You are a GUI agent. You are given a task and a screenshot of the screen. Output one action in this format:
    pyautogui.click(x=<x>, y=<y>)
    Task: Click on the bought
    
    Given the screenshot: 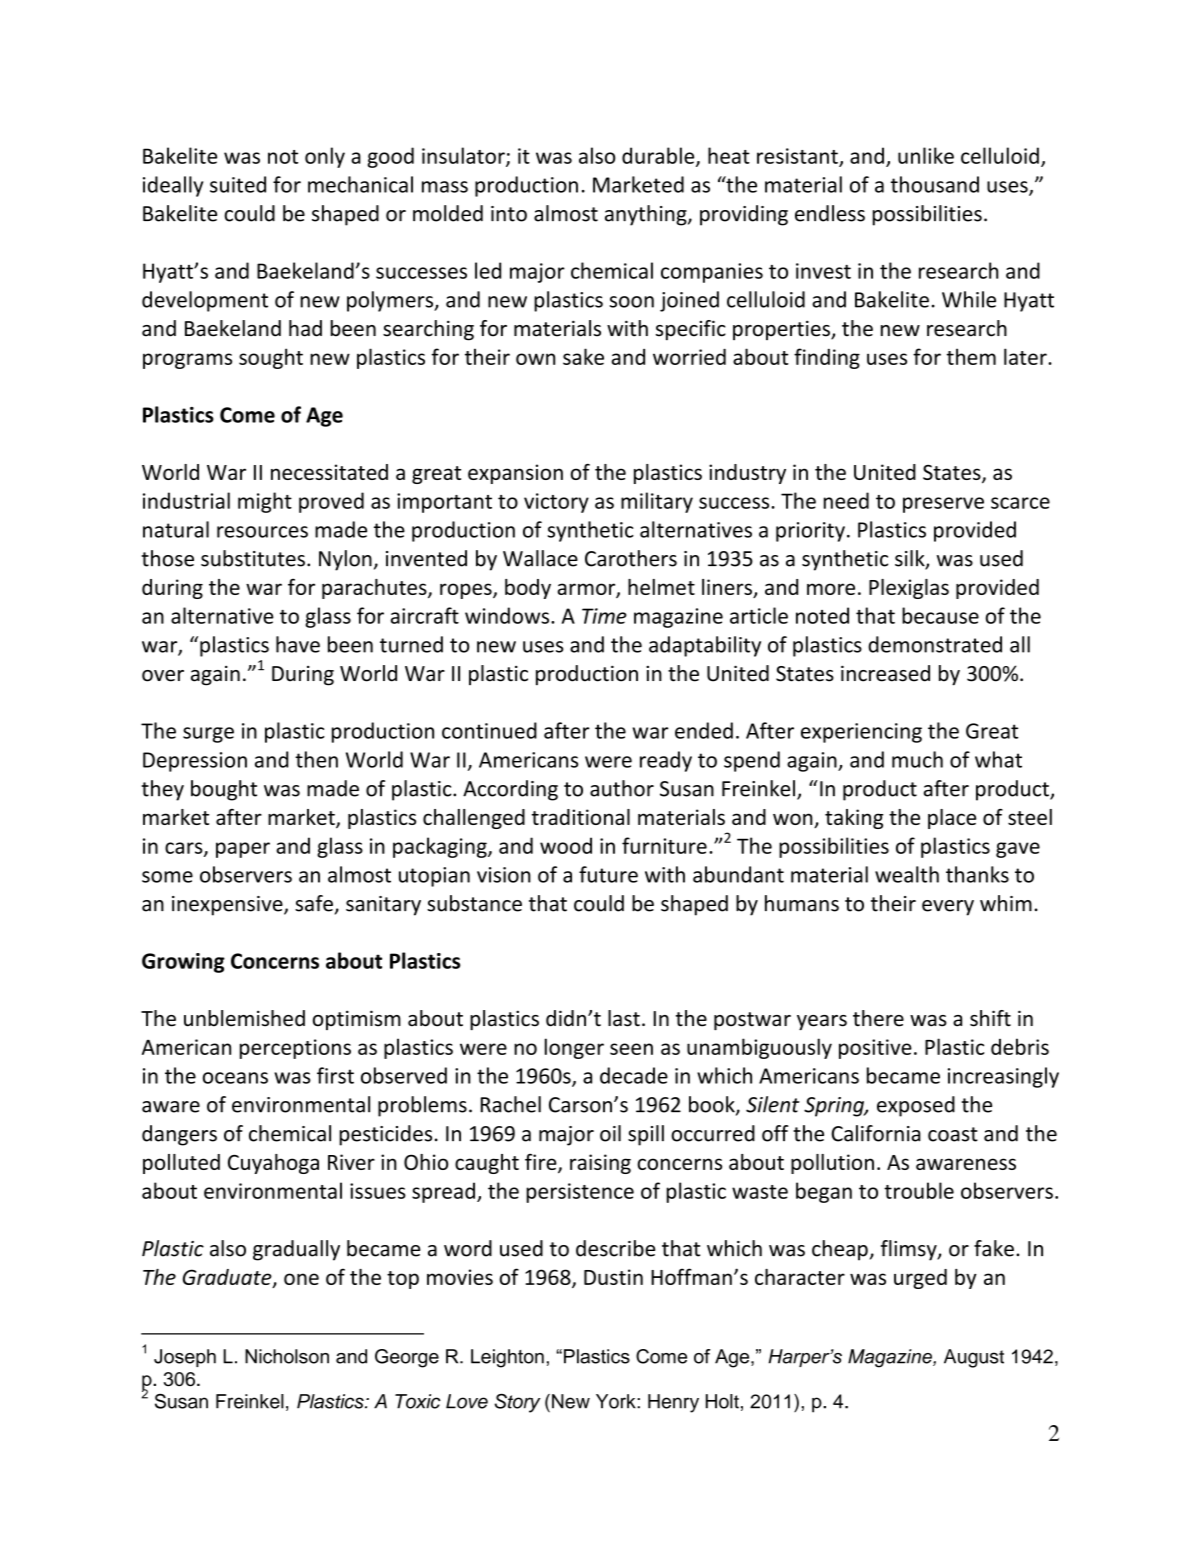 What is the action you would take?
    pyautogui.click(x=224, y=790)
